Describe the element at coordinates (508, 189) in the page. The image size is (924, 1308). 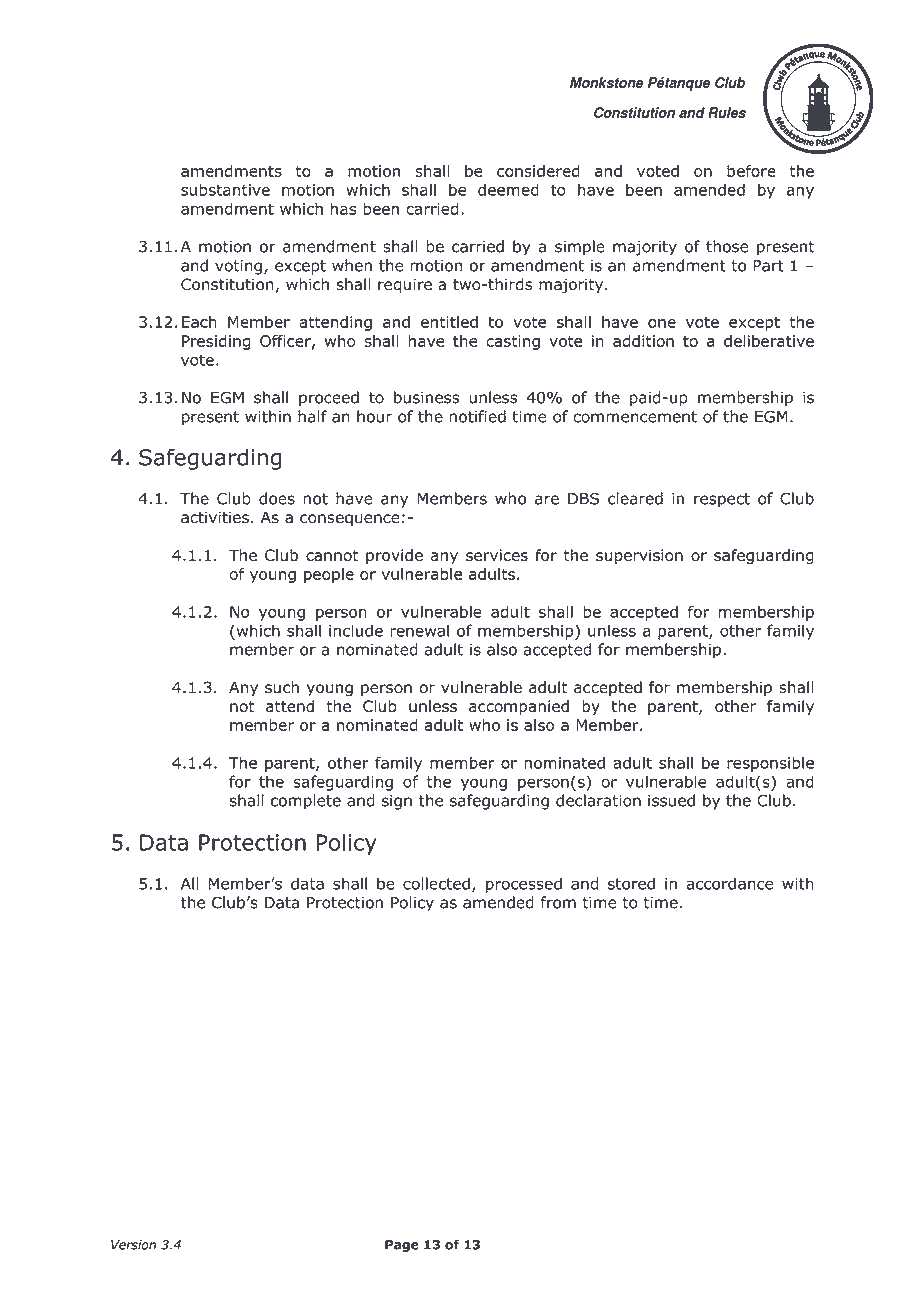
I see `deemed` at that location.
